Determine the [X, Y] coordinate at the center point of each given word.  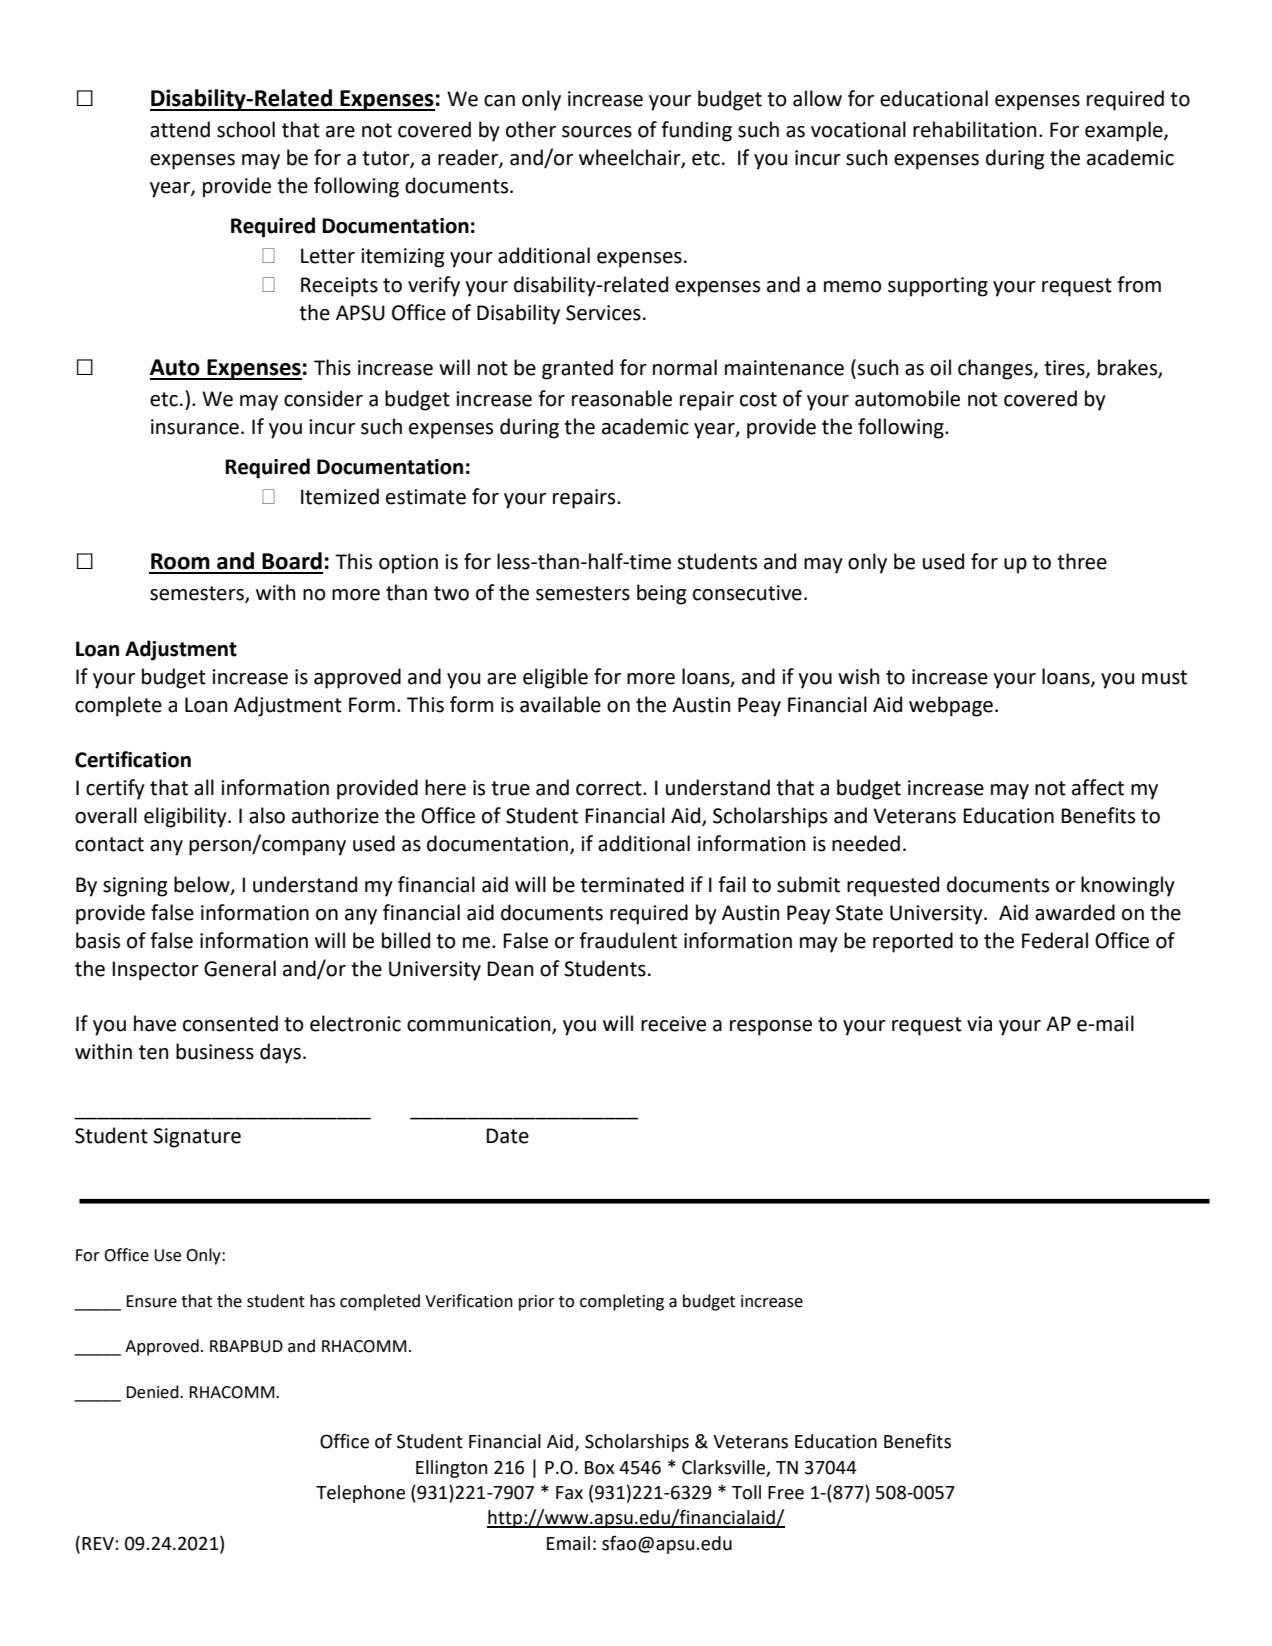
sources [597, 132]
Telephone [360, 1494]
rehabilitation [974, 129]
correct [610, 788]
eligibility [186, 817]
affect [1098, 787]
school [246, 129]
